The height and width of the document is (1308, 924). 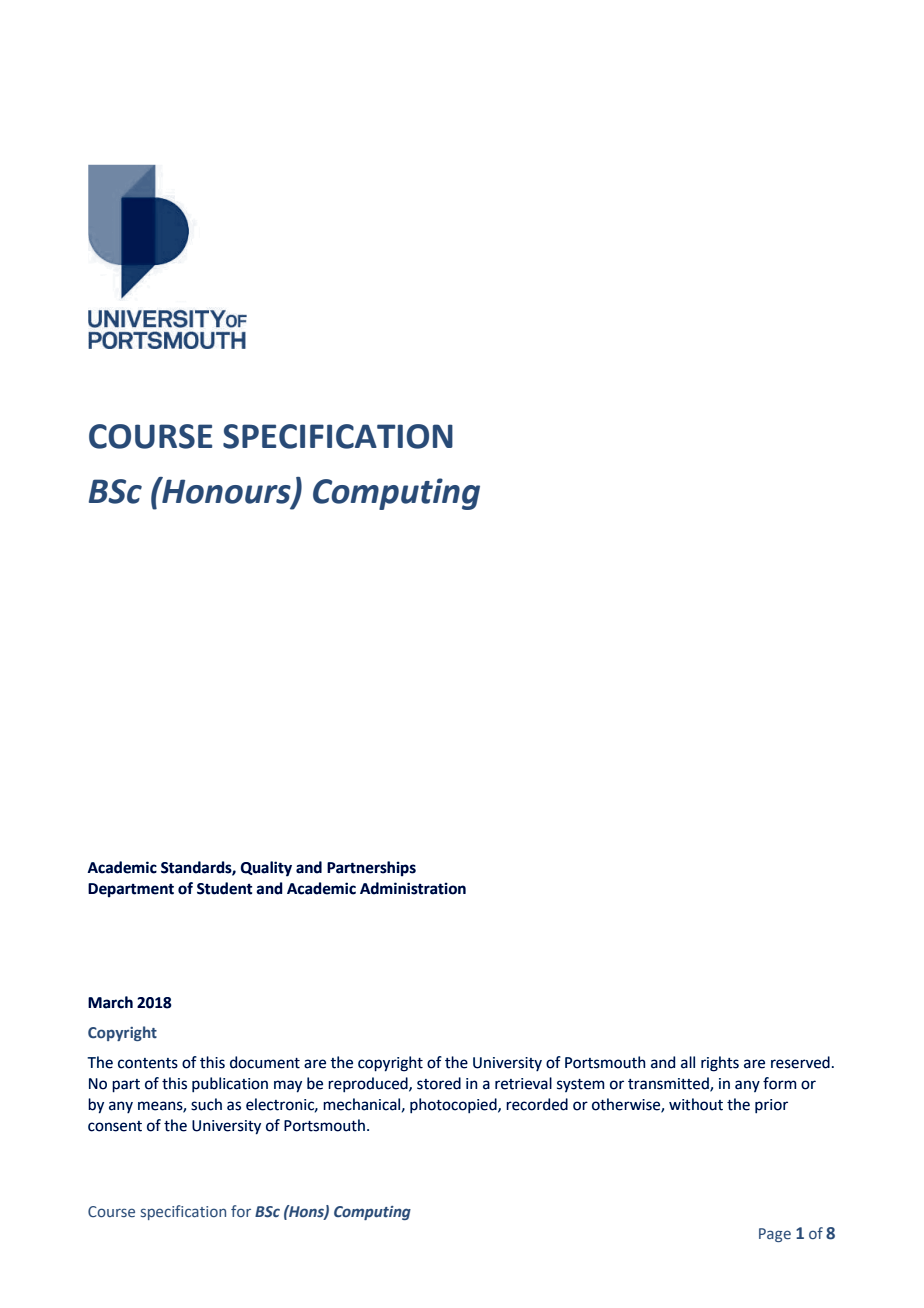 I want to click on all, so click(x=688, y=1062).
